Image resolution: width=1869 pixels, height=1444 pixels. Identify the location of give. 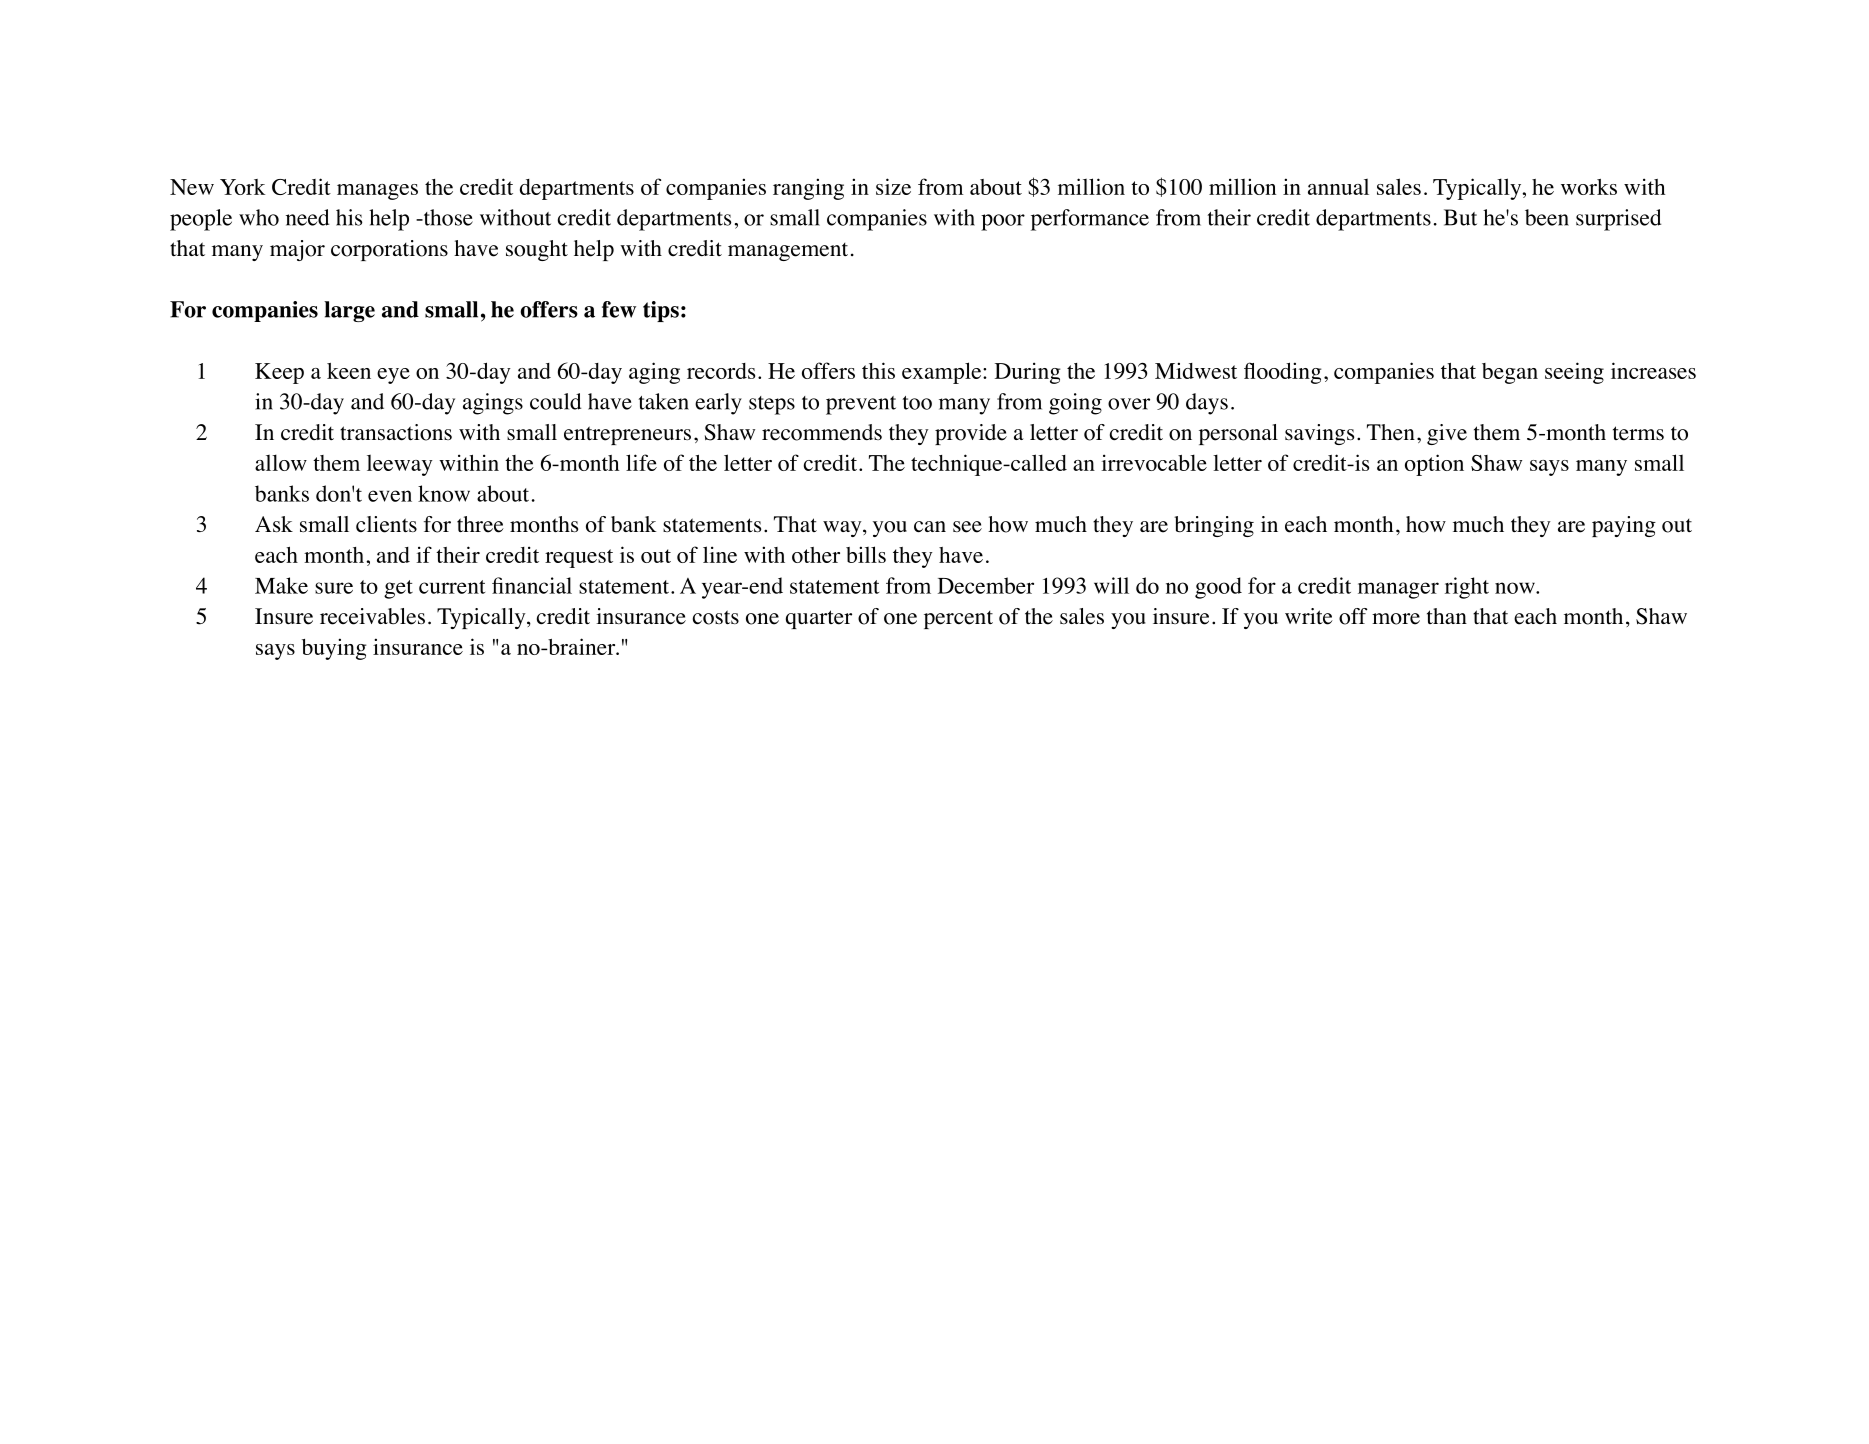
(1447, 434).
